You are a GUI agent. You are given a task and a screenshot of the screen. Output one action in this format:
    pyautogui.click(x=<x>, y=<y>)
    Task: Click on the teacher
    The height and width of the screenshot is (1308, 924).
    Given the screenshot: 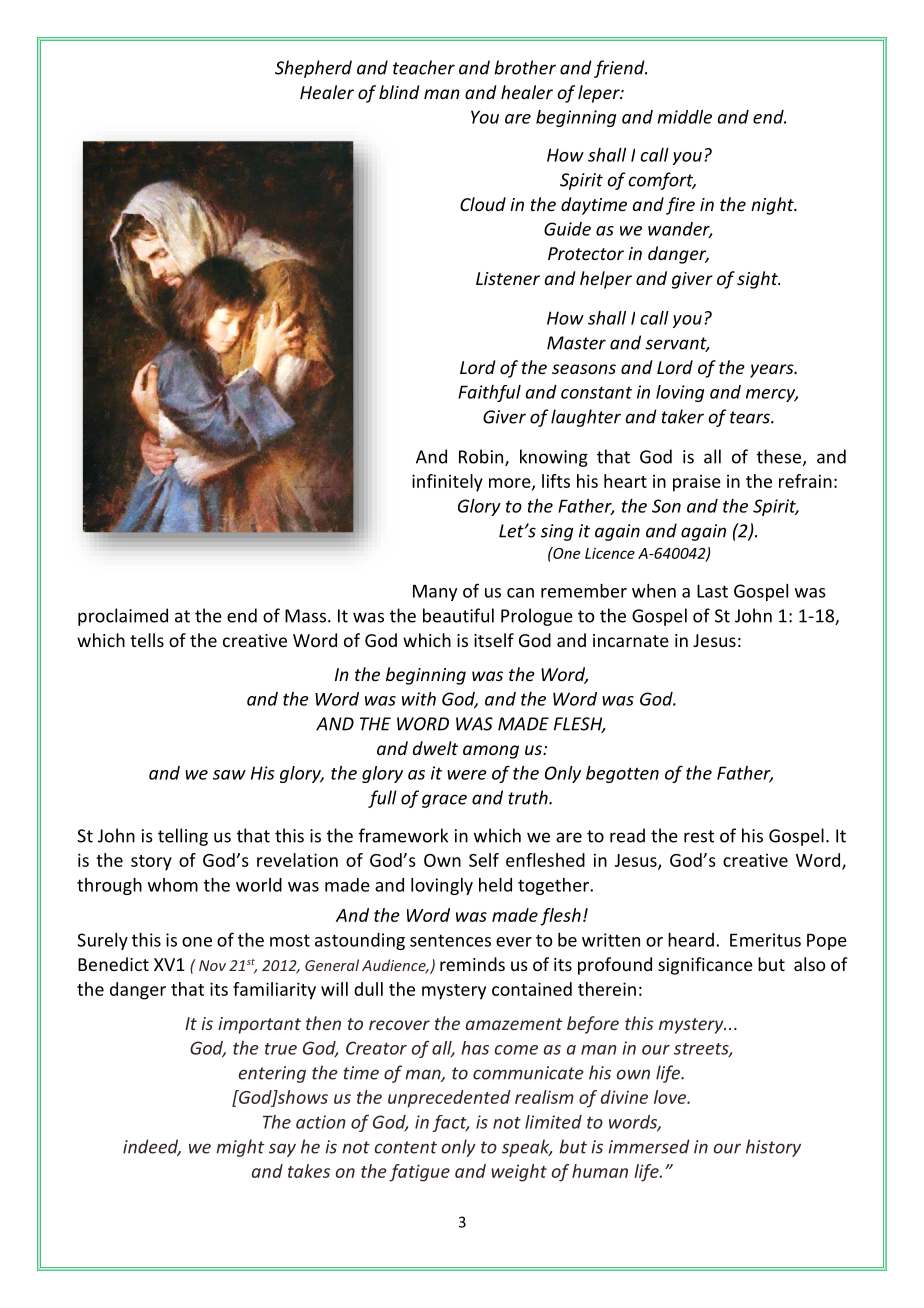 What is the action you would take?
    pyautogui.click(x=424, y=67)
